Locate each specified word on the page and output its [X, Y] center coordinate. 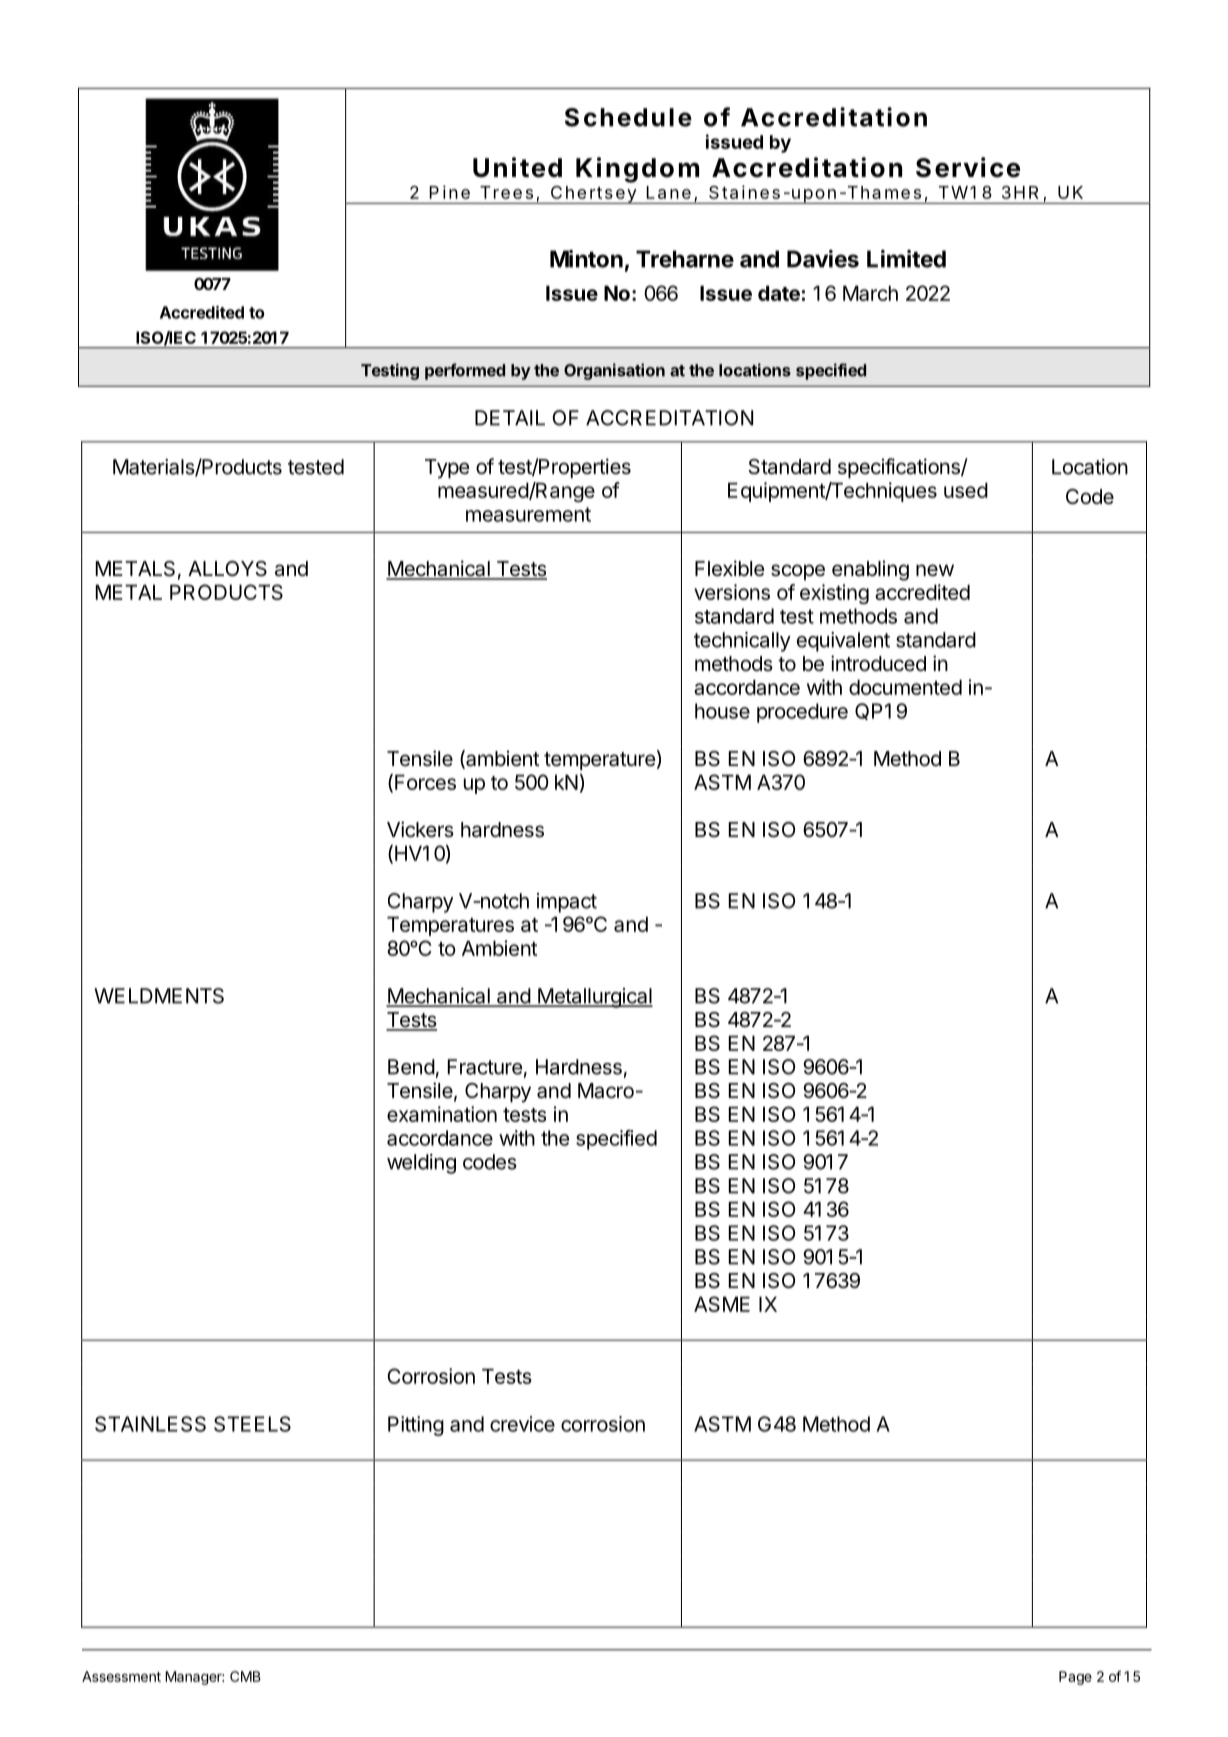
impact [567, 903]
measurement [528, 514]
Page [1075, 1678]
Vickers [420, 829]
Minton [586, 259]
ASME [722, 1304]
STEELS [252, 1424]
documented [905, 687]
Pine [450, 192]
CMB [245, 1676]
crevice [522, 1424]
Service [968, 167]
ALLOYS [227, 569]
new [935, 570]
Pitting [416, 1426]
